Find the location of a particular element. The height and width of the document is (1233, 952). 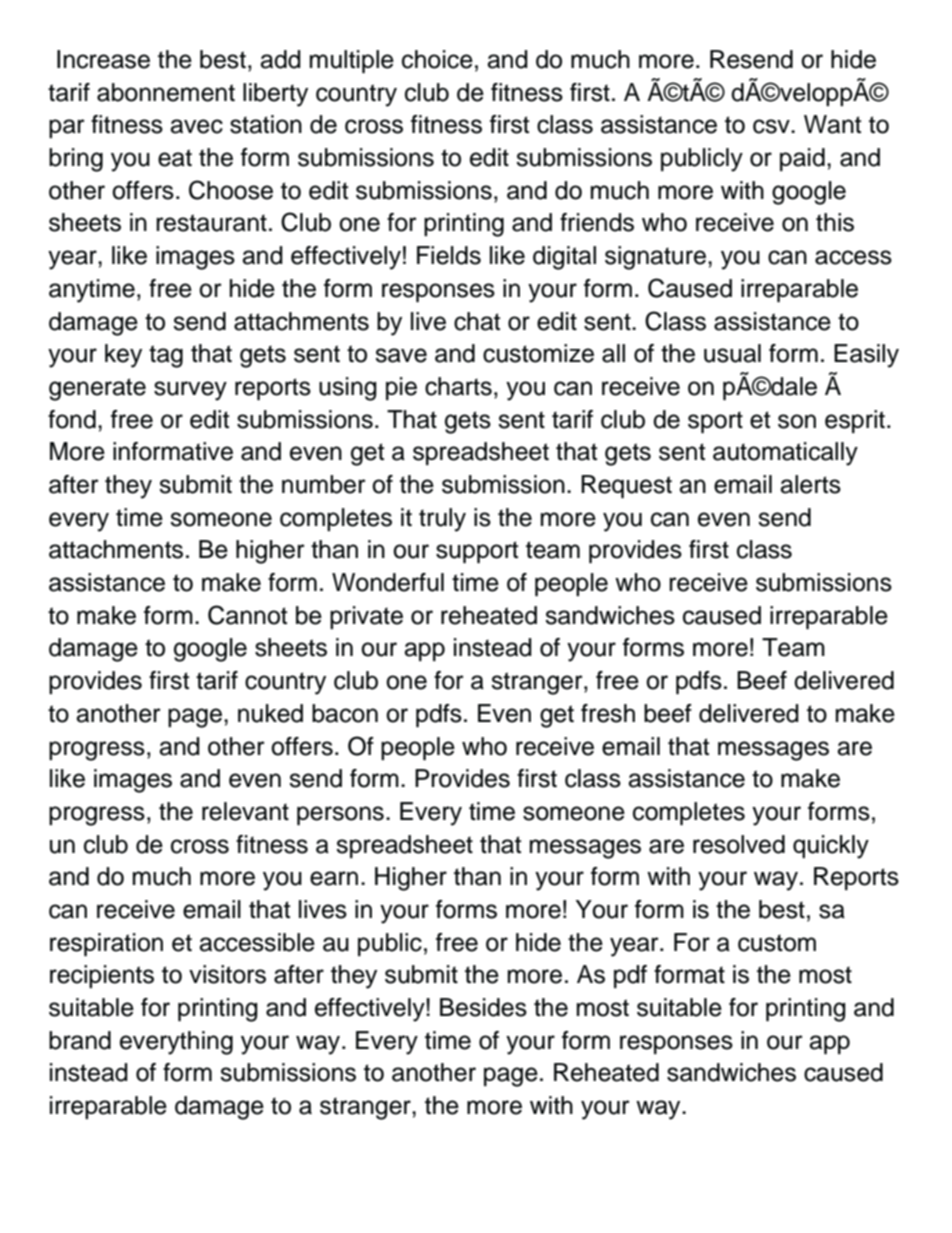

Besides is located at coordinates (483, 1007).
